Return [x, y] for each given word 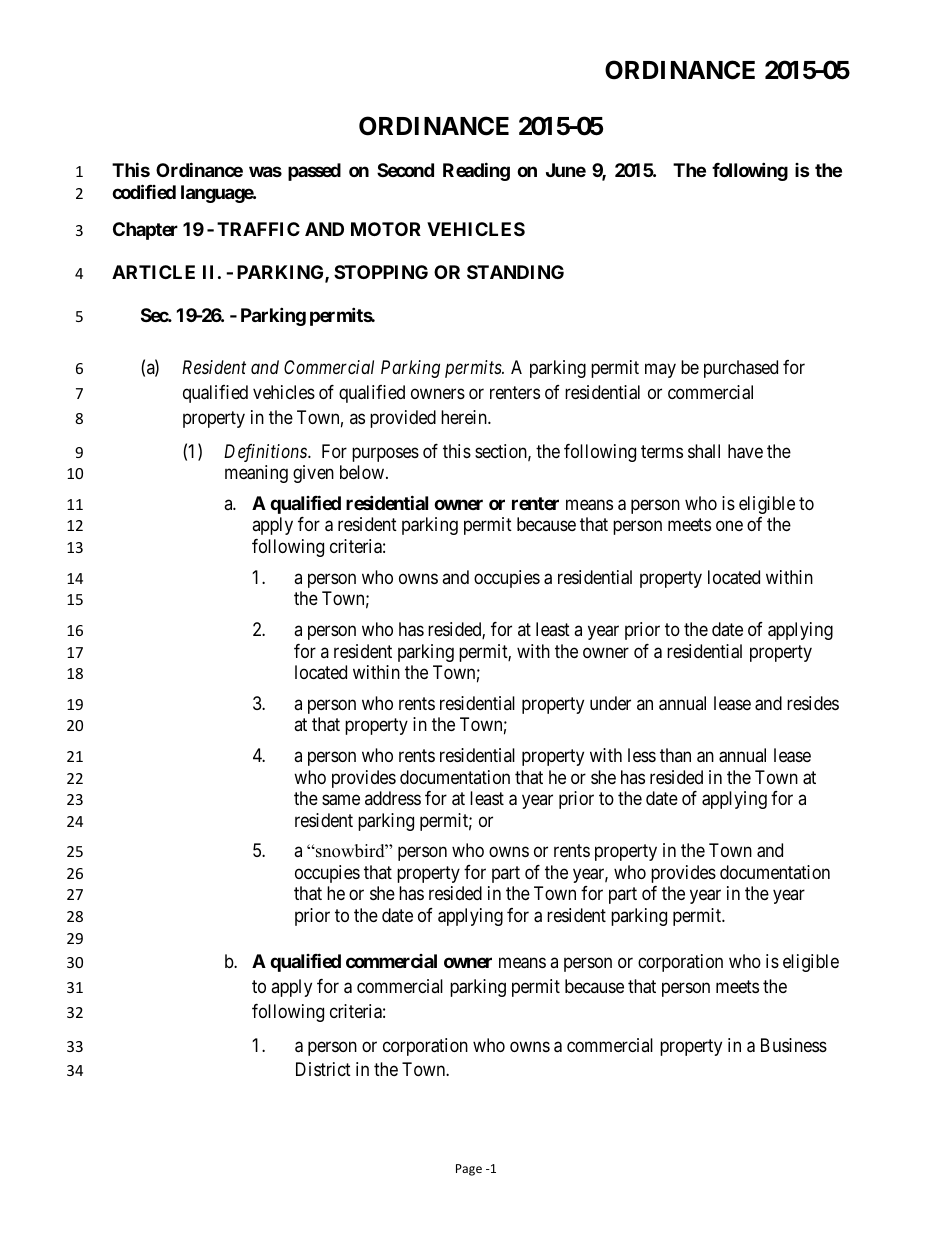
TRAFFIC [258, 229]
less [642, 755]
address [393, 798]
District [323, 1069]
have [745, 451]
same [341, 800]
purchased [741, 369]
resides [813, 703]
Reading [476, 172]
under [610, 703]
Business [794, 1045]
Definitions [266, 453]
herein [465, 417]
